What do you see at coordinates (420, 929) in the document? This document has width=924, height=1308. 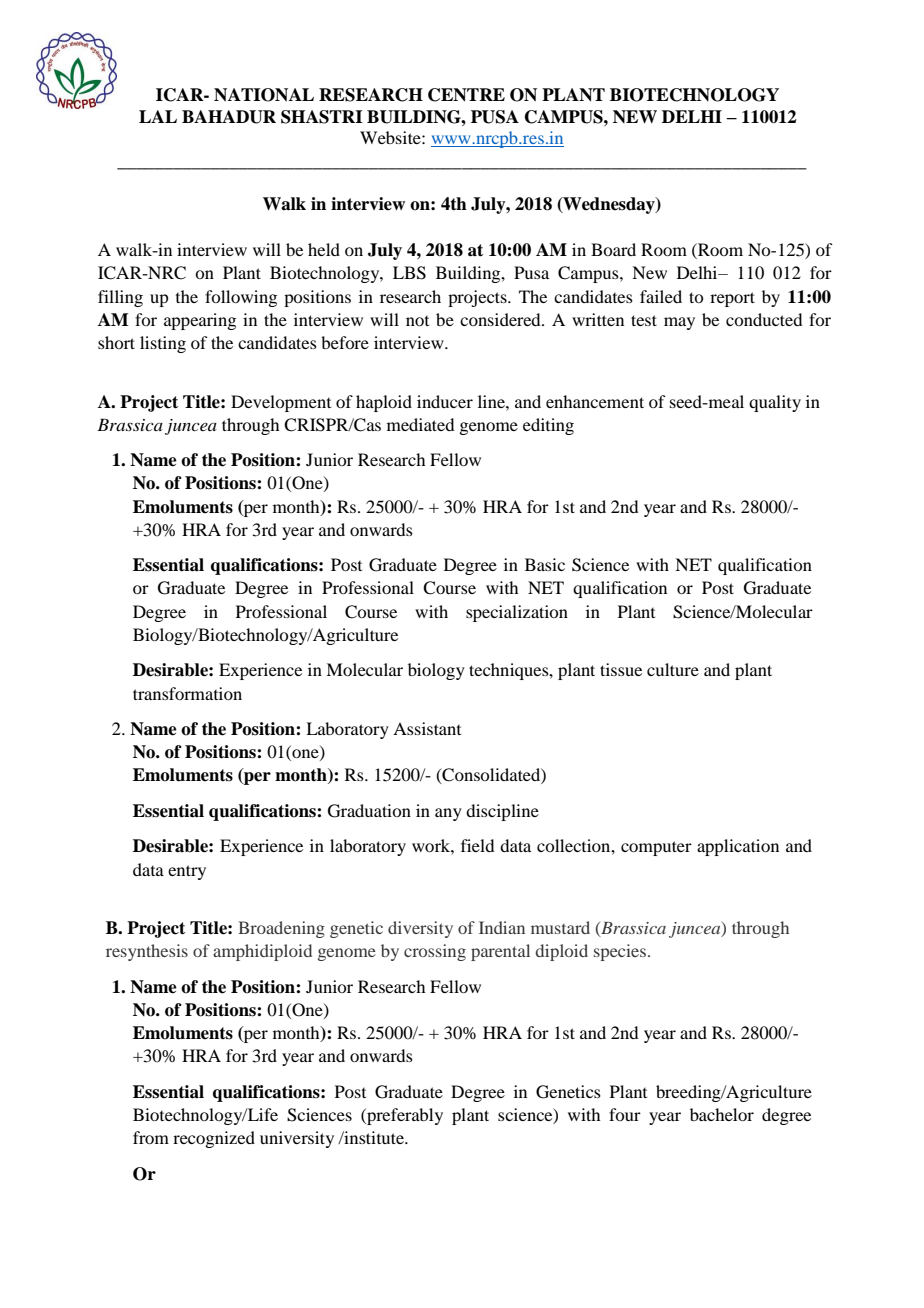 I see `diversity` at bounding box center [420, 929].
